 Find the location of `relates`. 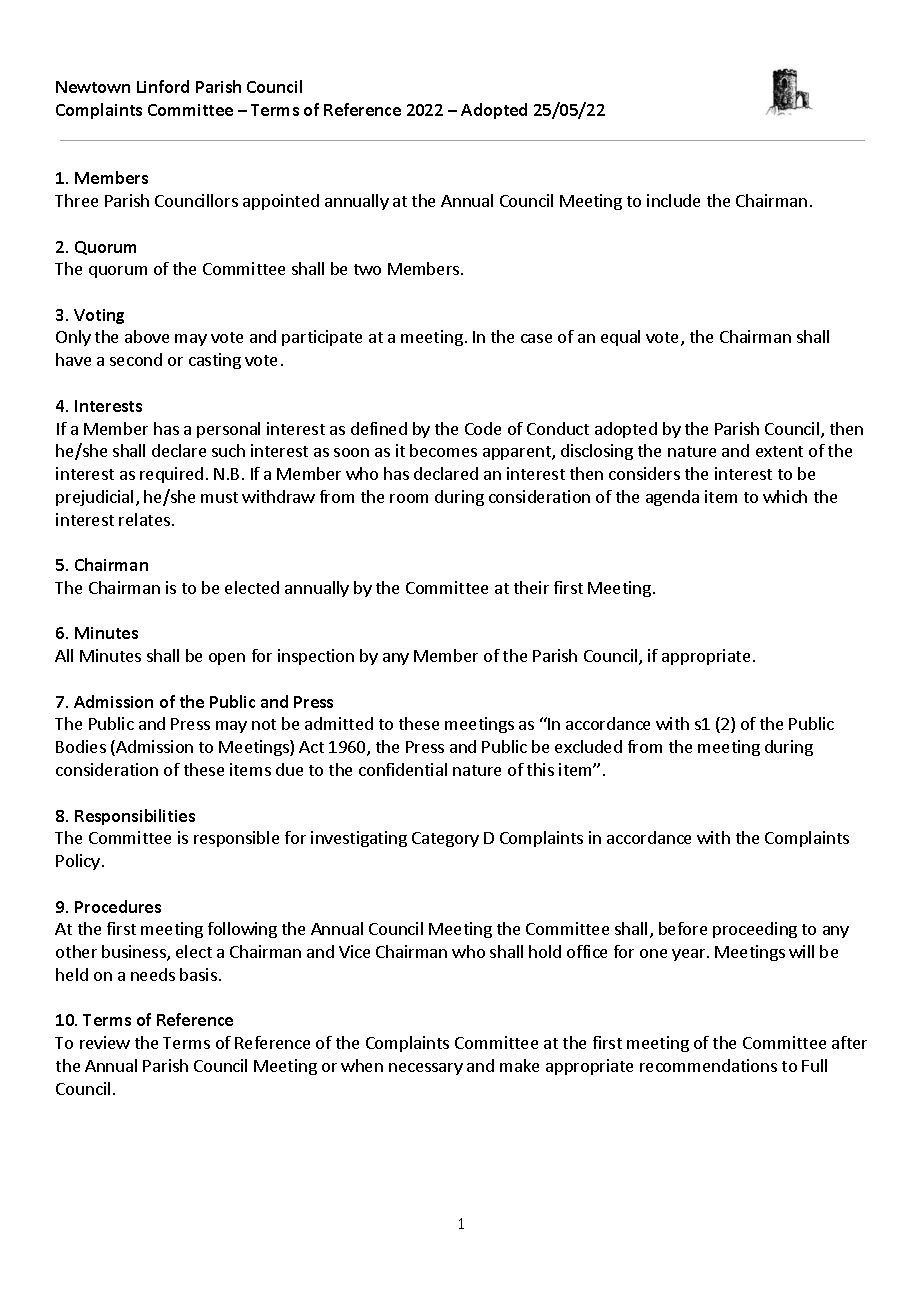

relates is located at coordinates (144, 519).
